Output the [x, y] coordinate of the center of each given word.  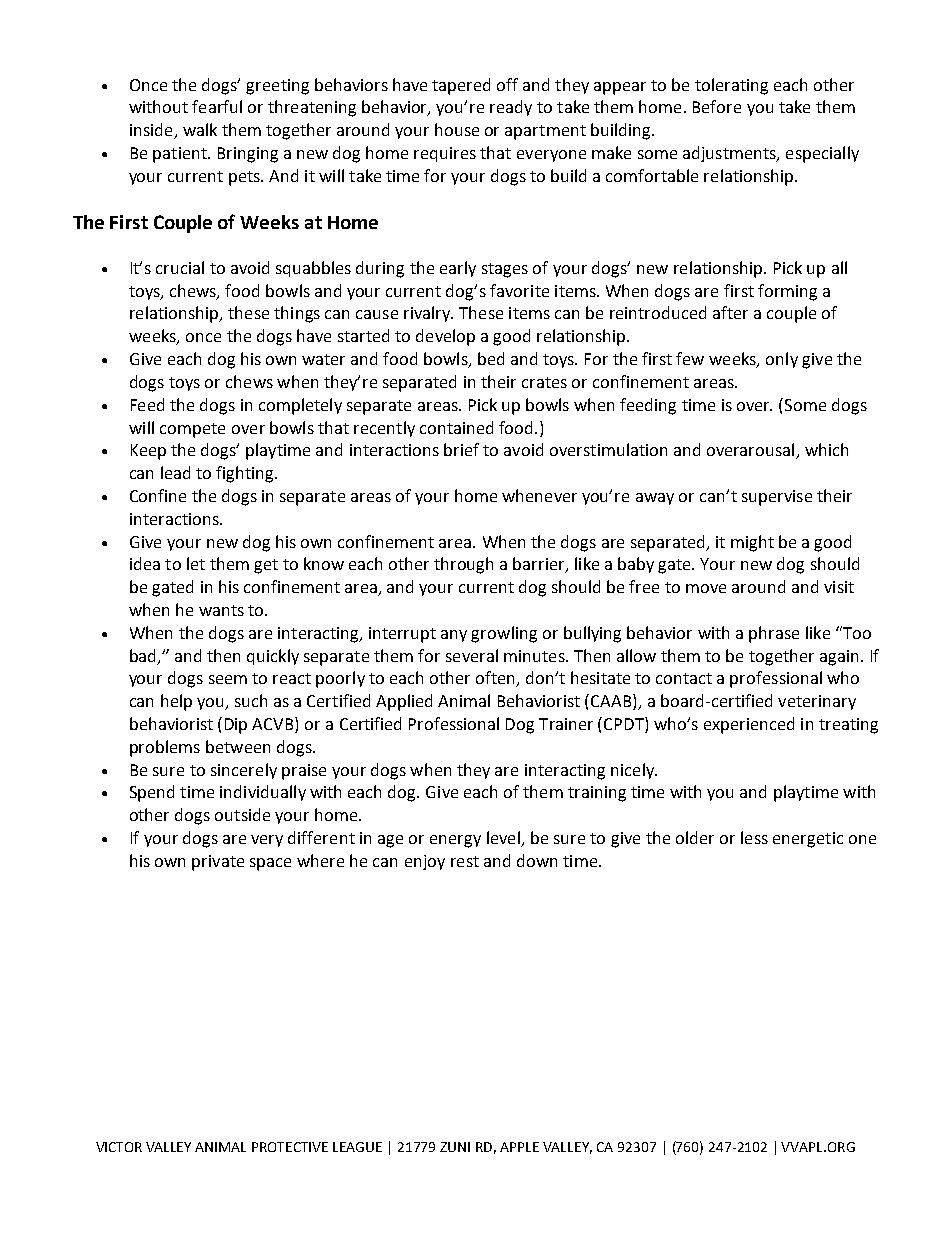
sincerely [244, 771]
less [754, 837]
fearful [217, 106]
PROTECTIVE [290, 1147]
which [826, 449]
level [504, 839]
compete [192, 430]
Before [717, 106]
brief [461, 449]
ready [511, 108]
